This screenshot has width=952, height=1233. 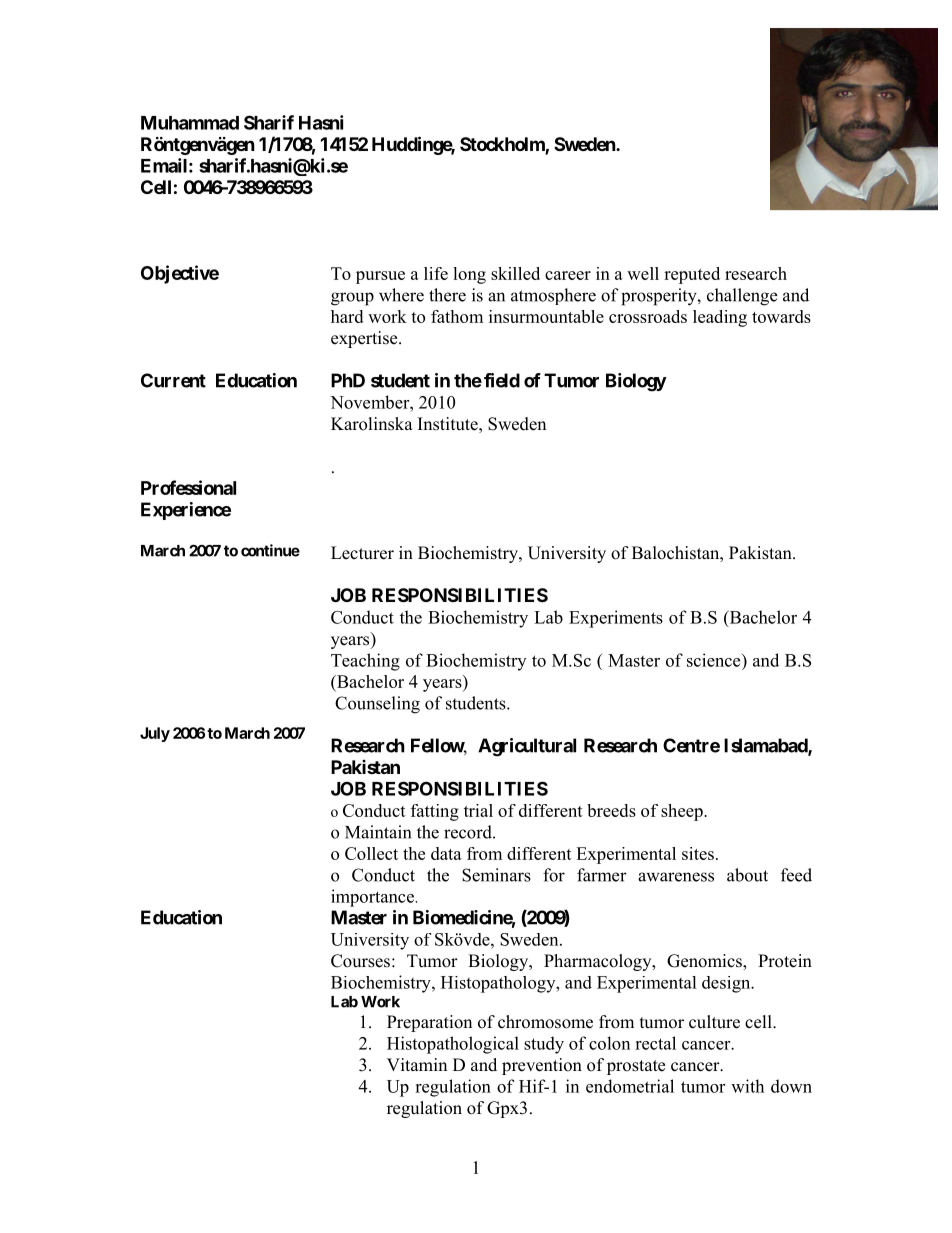 I want to click on Muhammad, so click(x=190, y=123).
